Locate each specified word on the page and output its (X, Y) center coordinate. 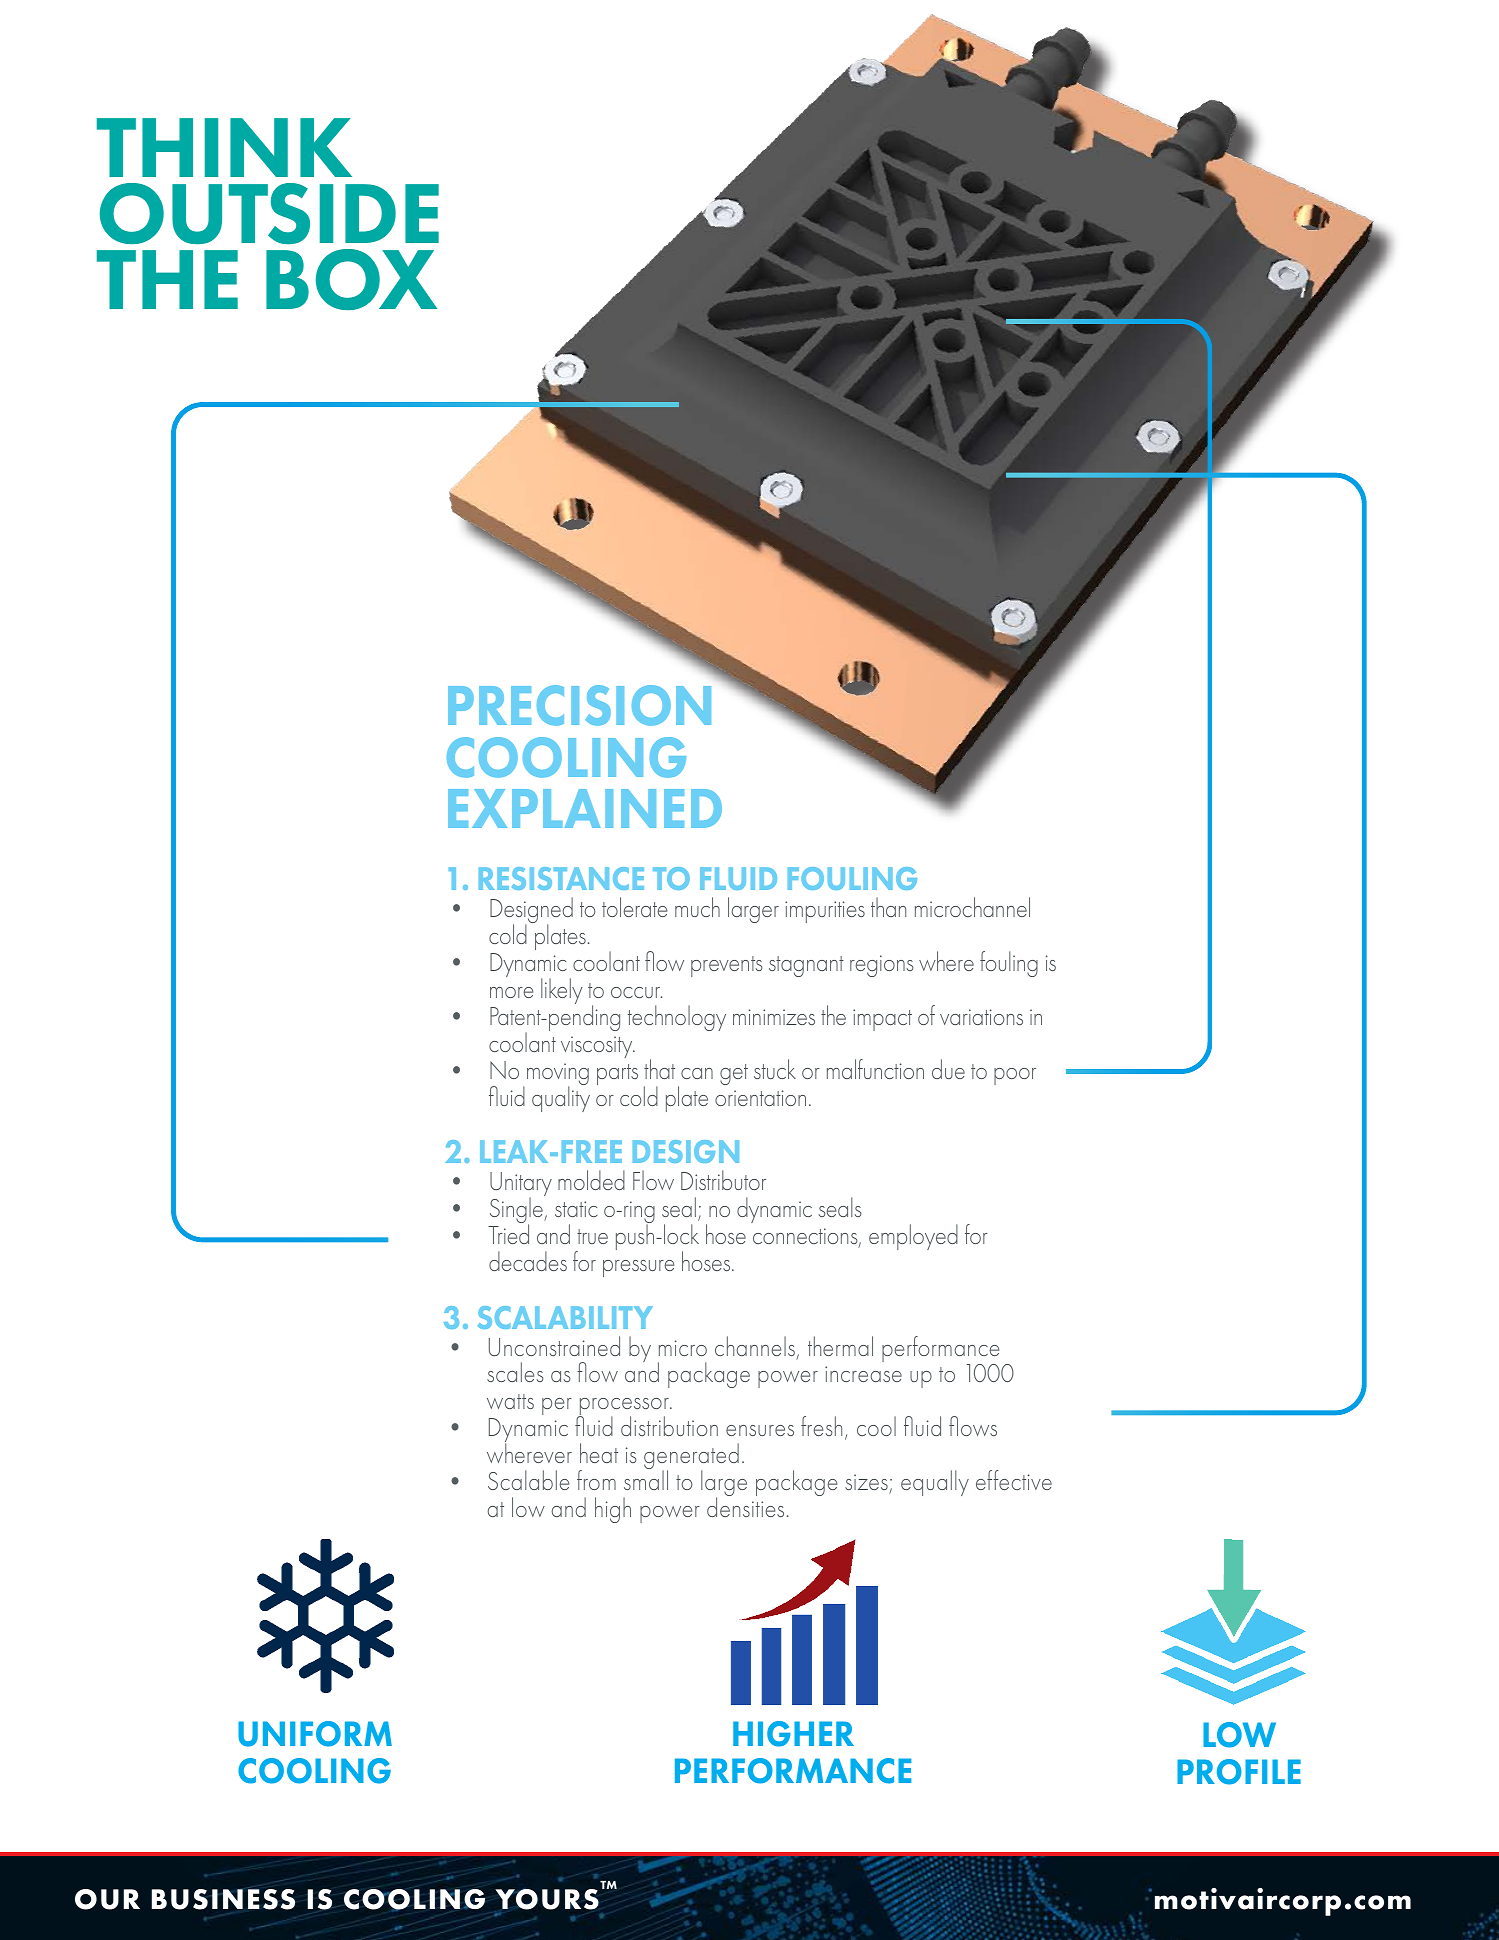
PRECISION (579, 705)
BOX (351, 279)
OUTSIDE (269, 213)
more (511, 992)
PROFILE (1239, 1772)
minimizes (774, 1017)
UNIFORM (315, 1734)
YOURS (547, 1899)
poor (1015, 1076)
